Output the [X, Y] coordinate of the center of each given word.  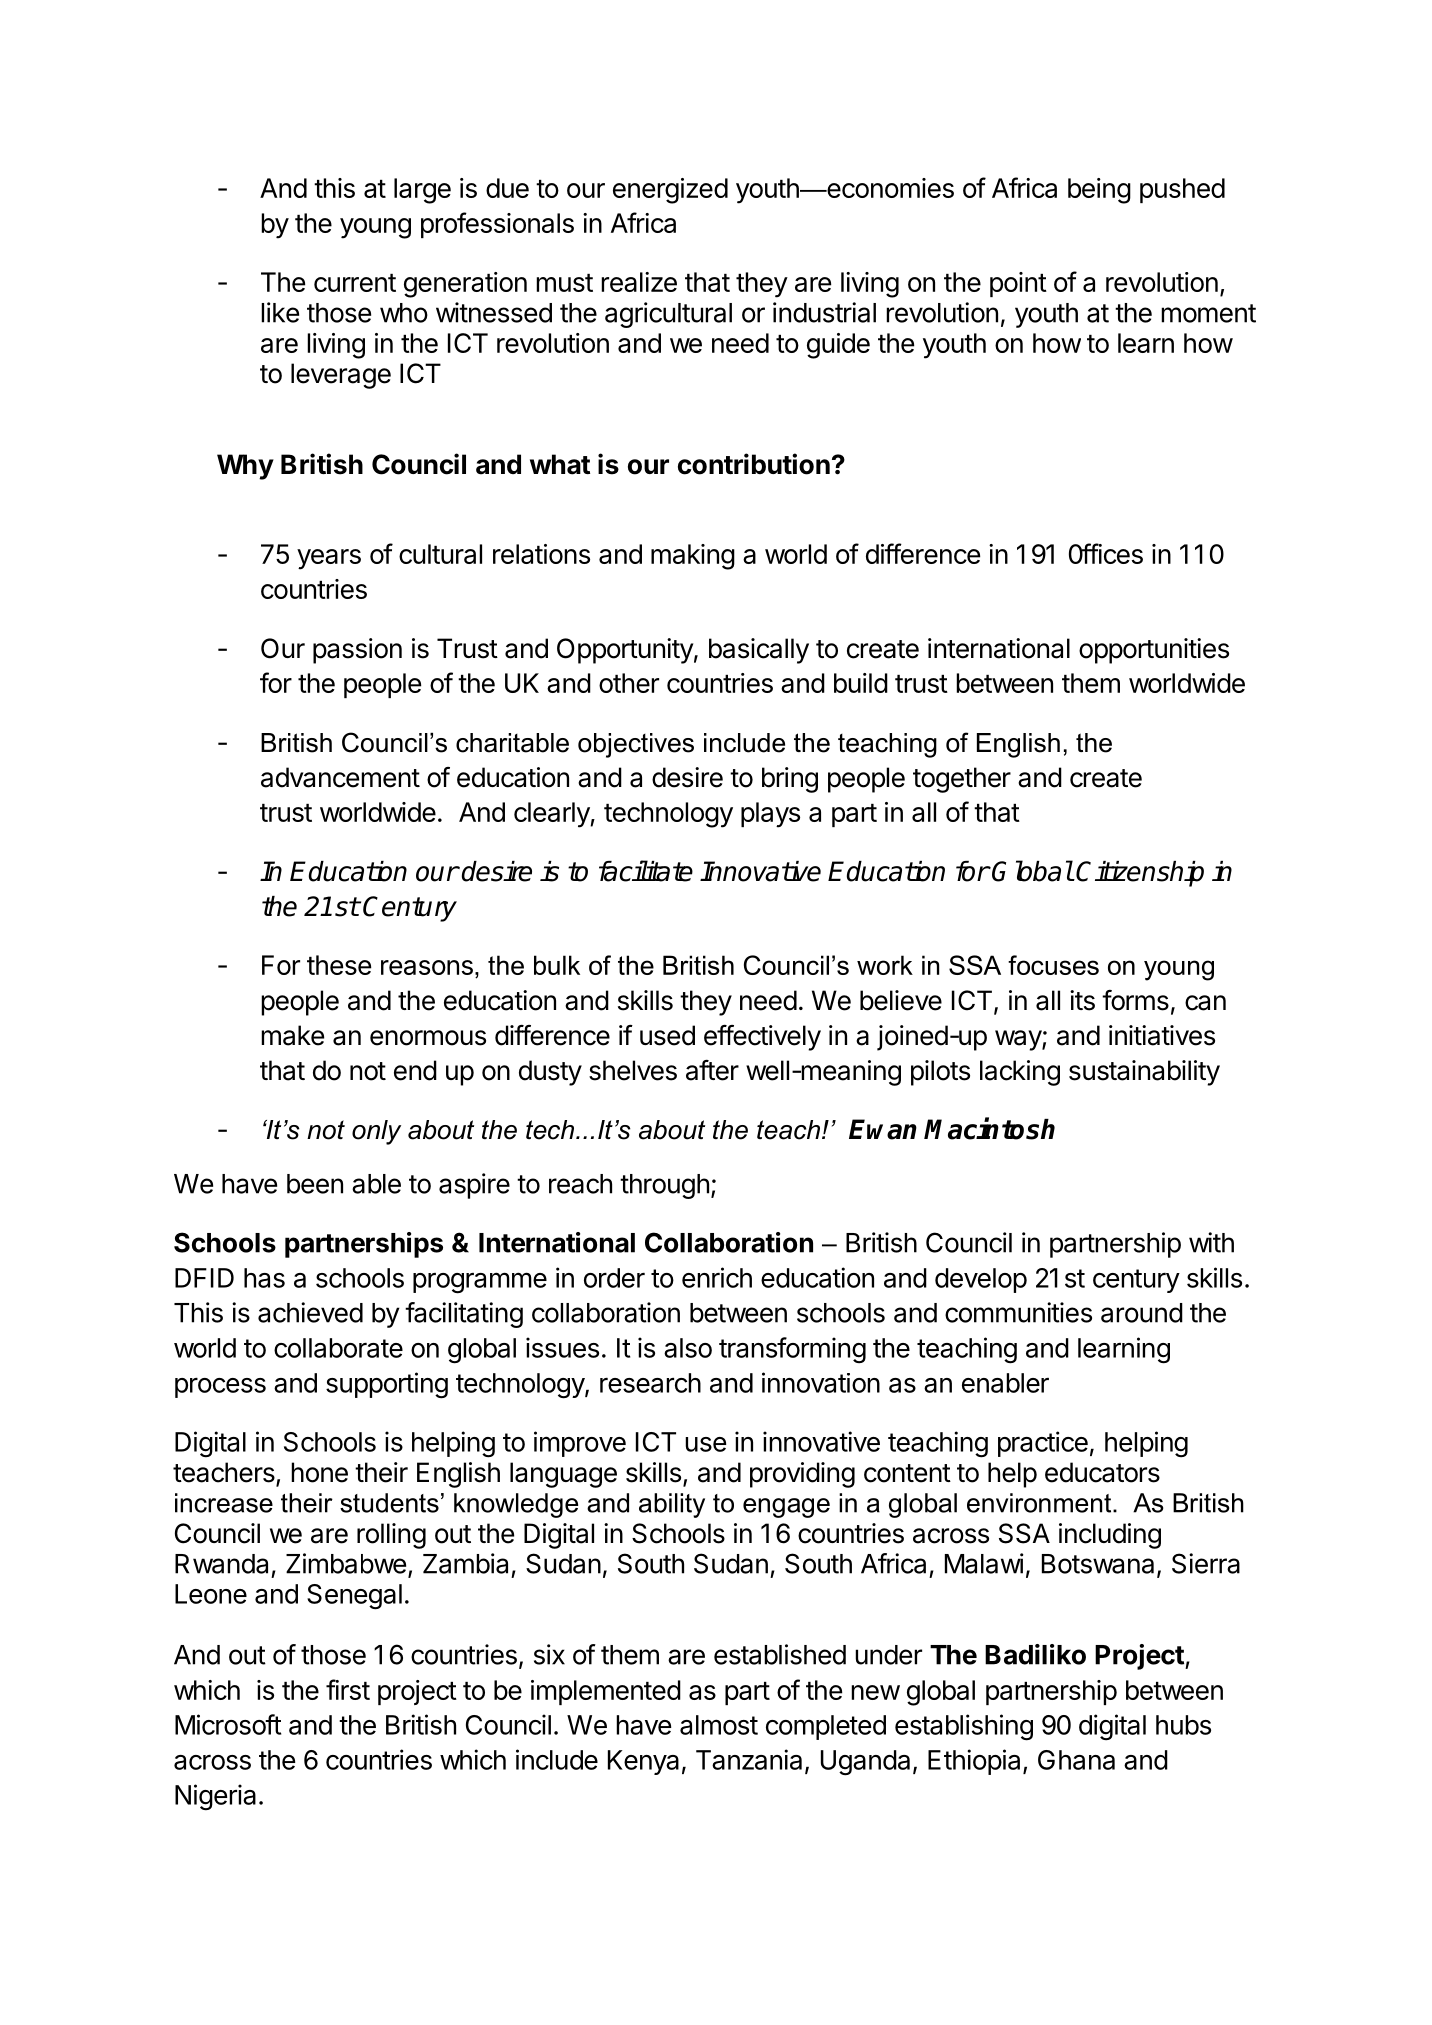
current [355, 283]
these [339, 965]
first [348, 1689]
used [667, 1035]
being [1099, 191]
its [1082, 1000]
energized [670, 191]
